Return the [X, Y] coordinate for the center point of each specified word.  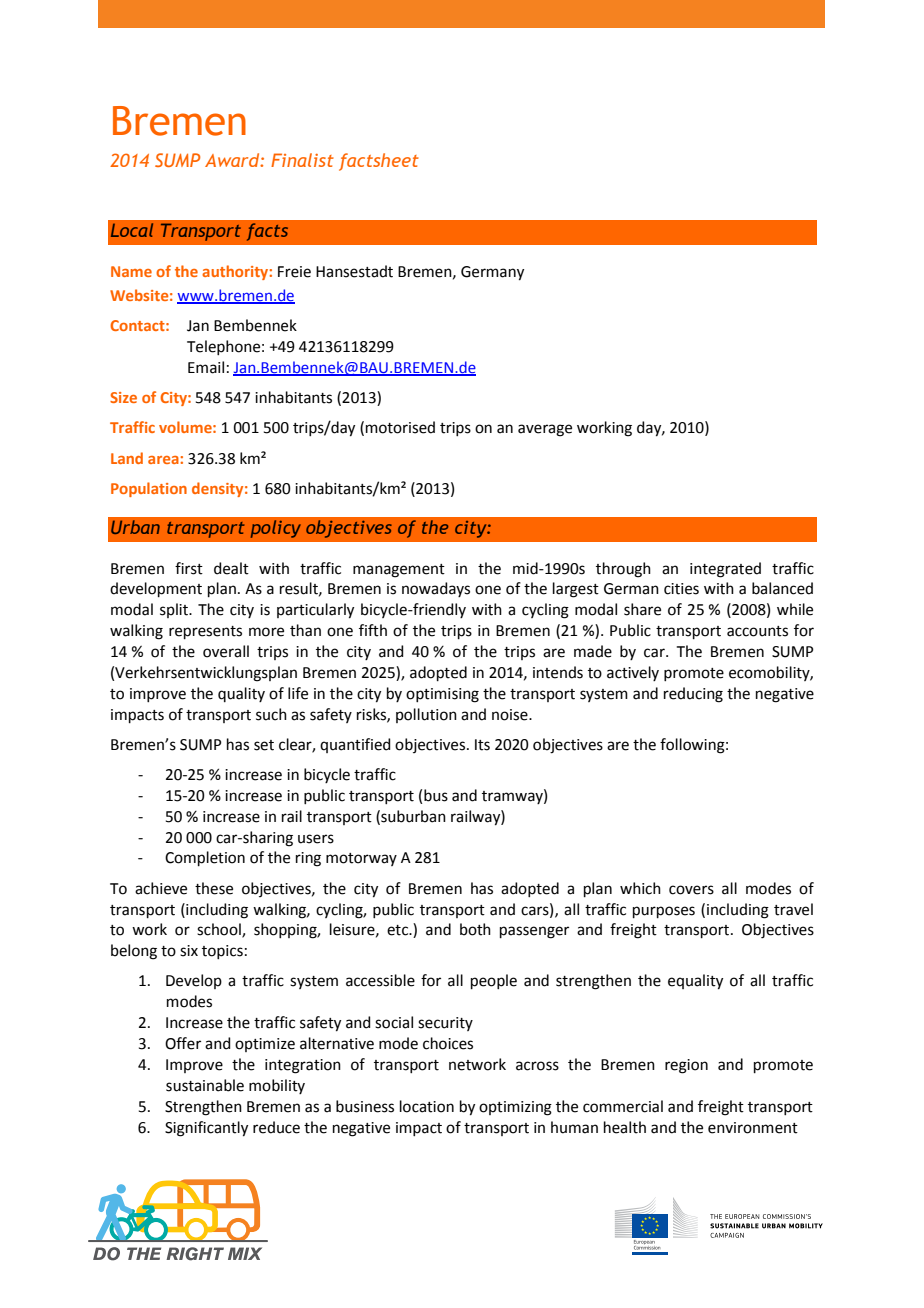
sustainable [205, 1085]
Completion [205, 858]
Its [482, 745]
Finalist [302, 160]
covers [691, 890]
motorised [400, 427]
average [545, 430]
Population [149, 489]
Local [132, 230]
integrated [725, 570]
